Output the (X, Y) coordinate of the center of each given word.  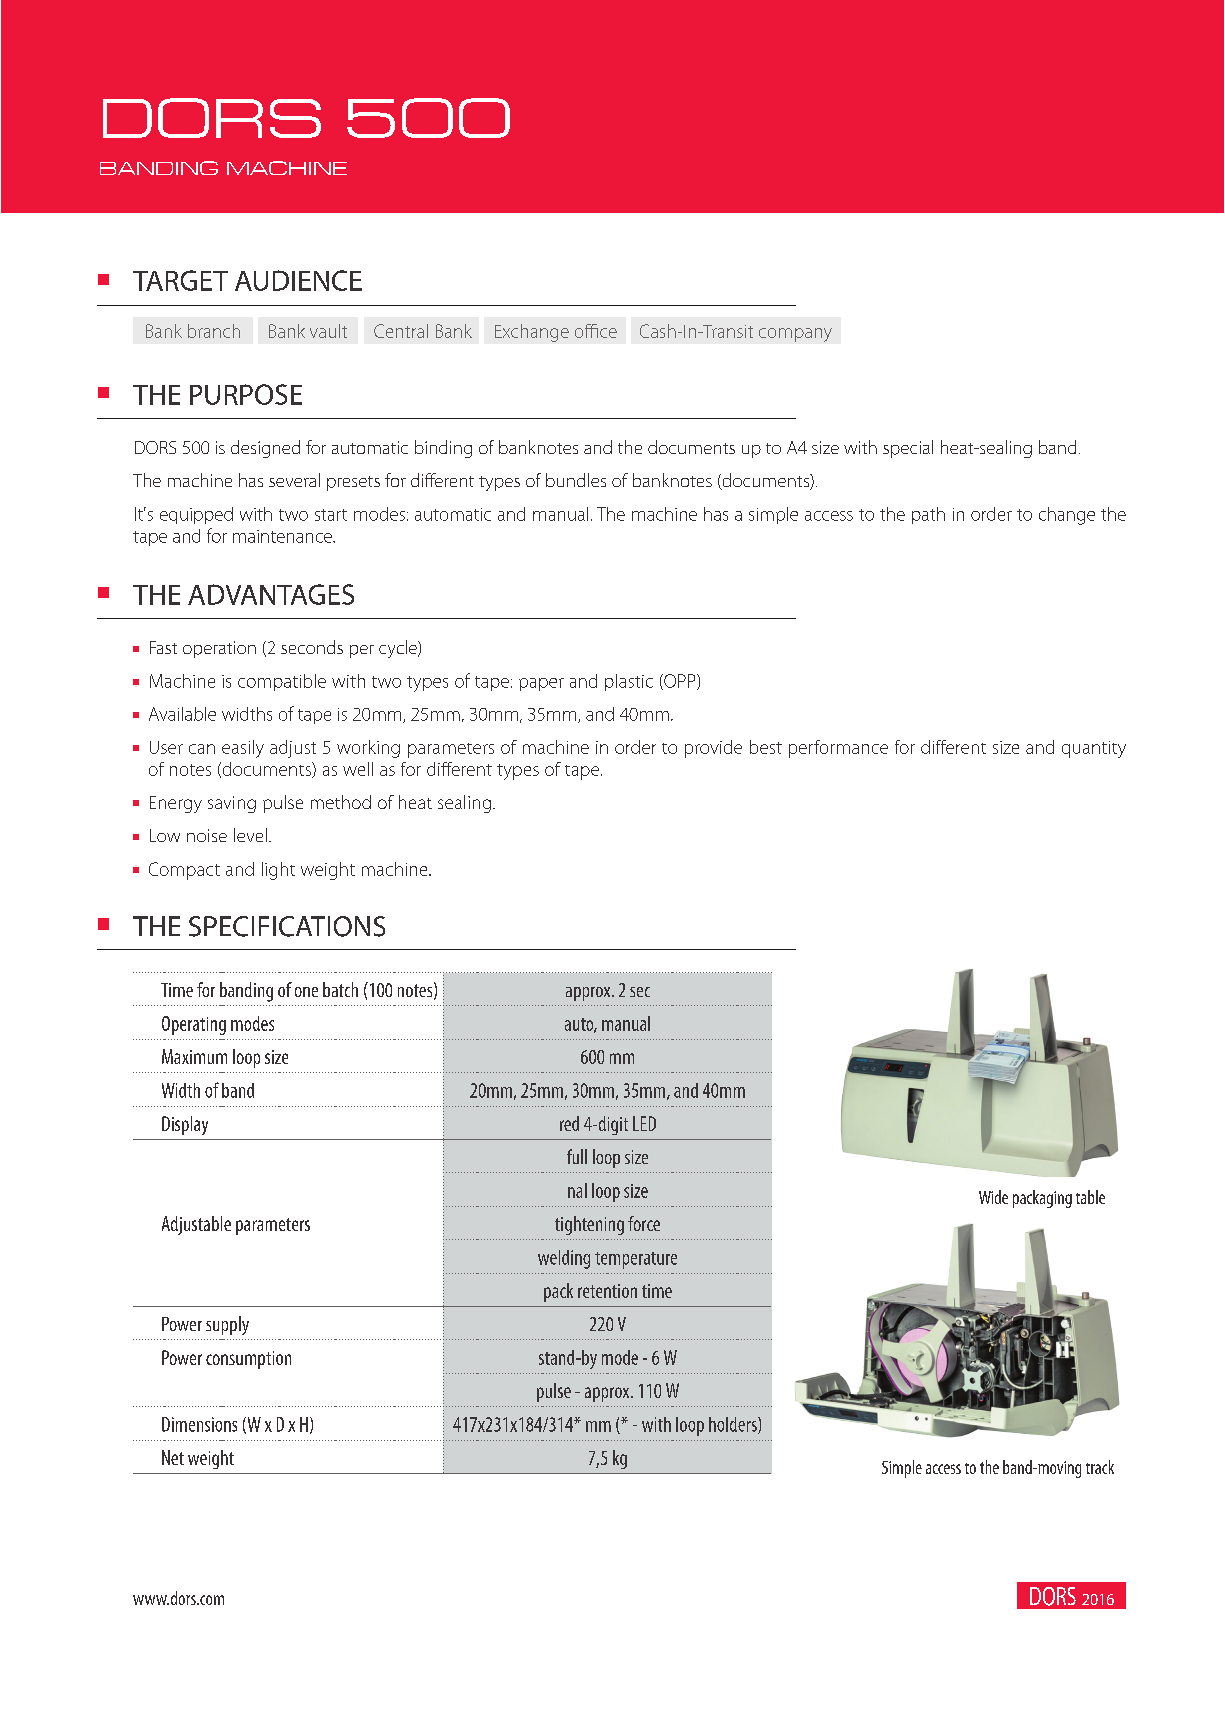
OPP (680, 682)
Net (173, 1457)
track (1100, 1467)
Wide (993, 1197)
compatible (282, 682)
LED (644, 1123)
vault (328, 331)
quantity (1094, 749)
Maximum (194, 1056)
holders (734, 1425)
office (596, 331)
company (795, 335)
